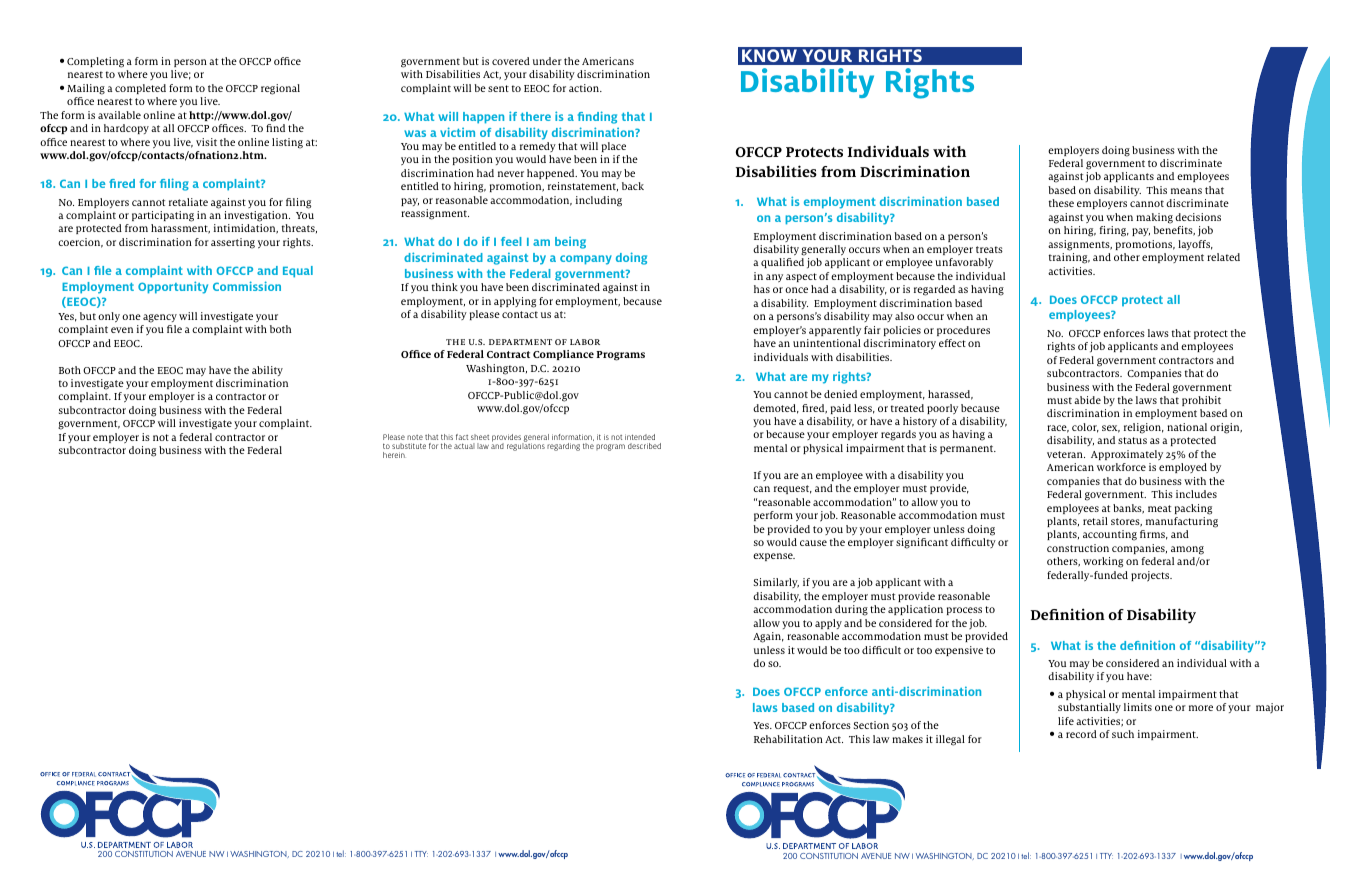 The height and width of the screenshot is (887, 1372). Describe the element at coordinates (1159, 508) in the screenshot. I see `meat` at that location.
